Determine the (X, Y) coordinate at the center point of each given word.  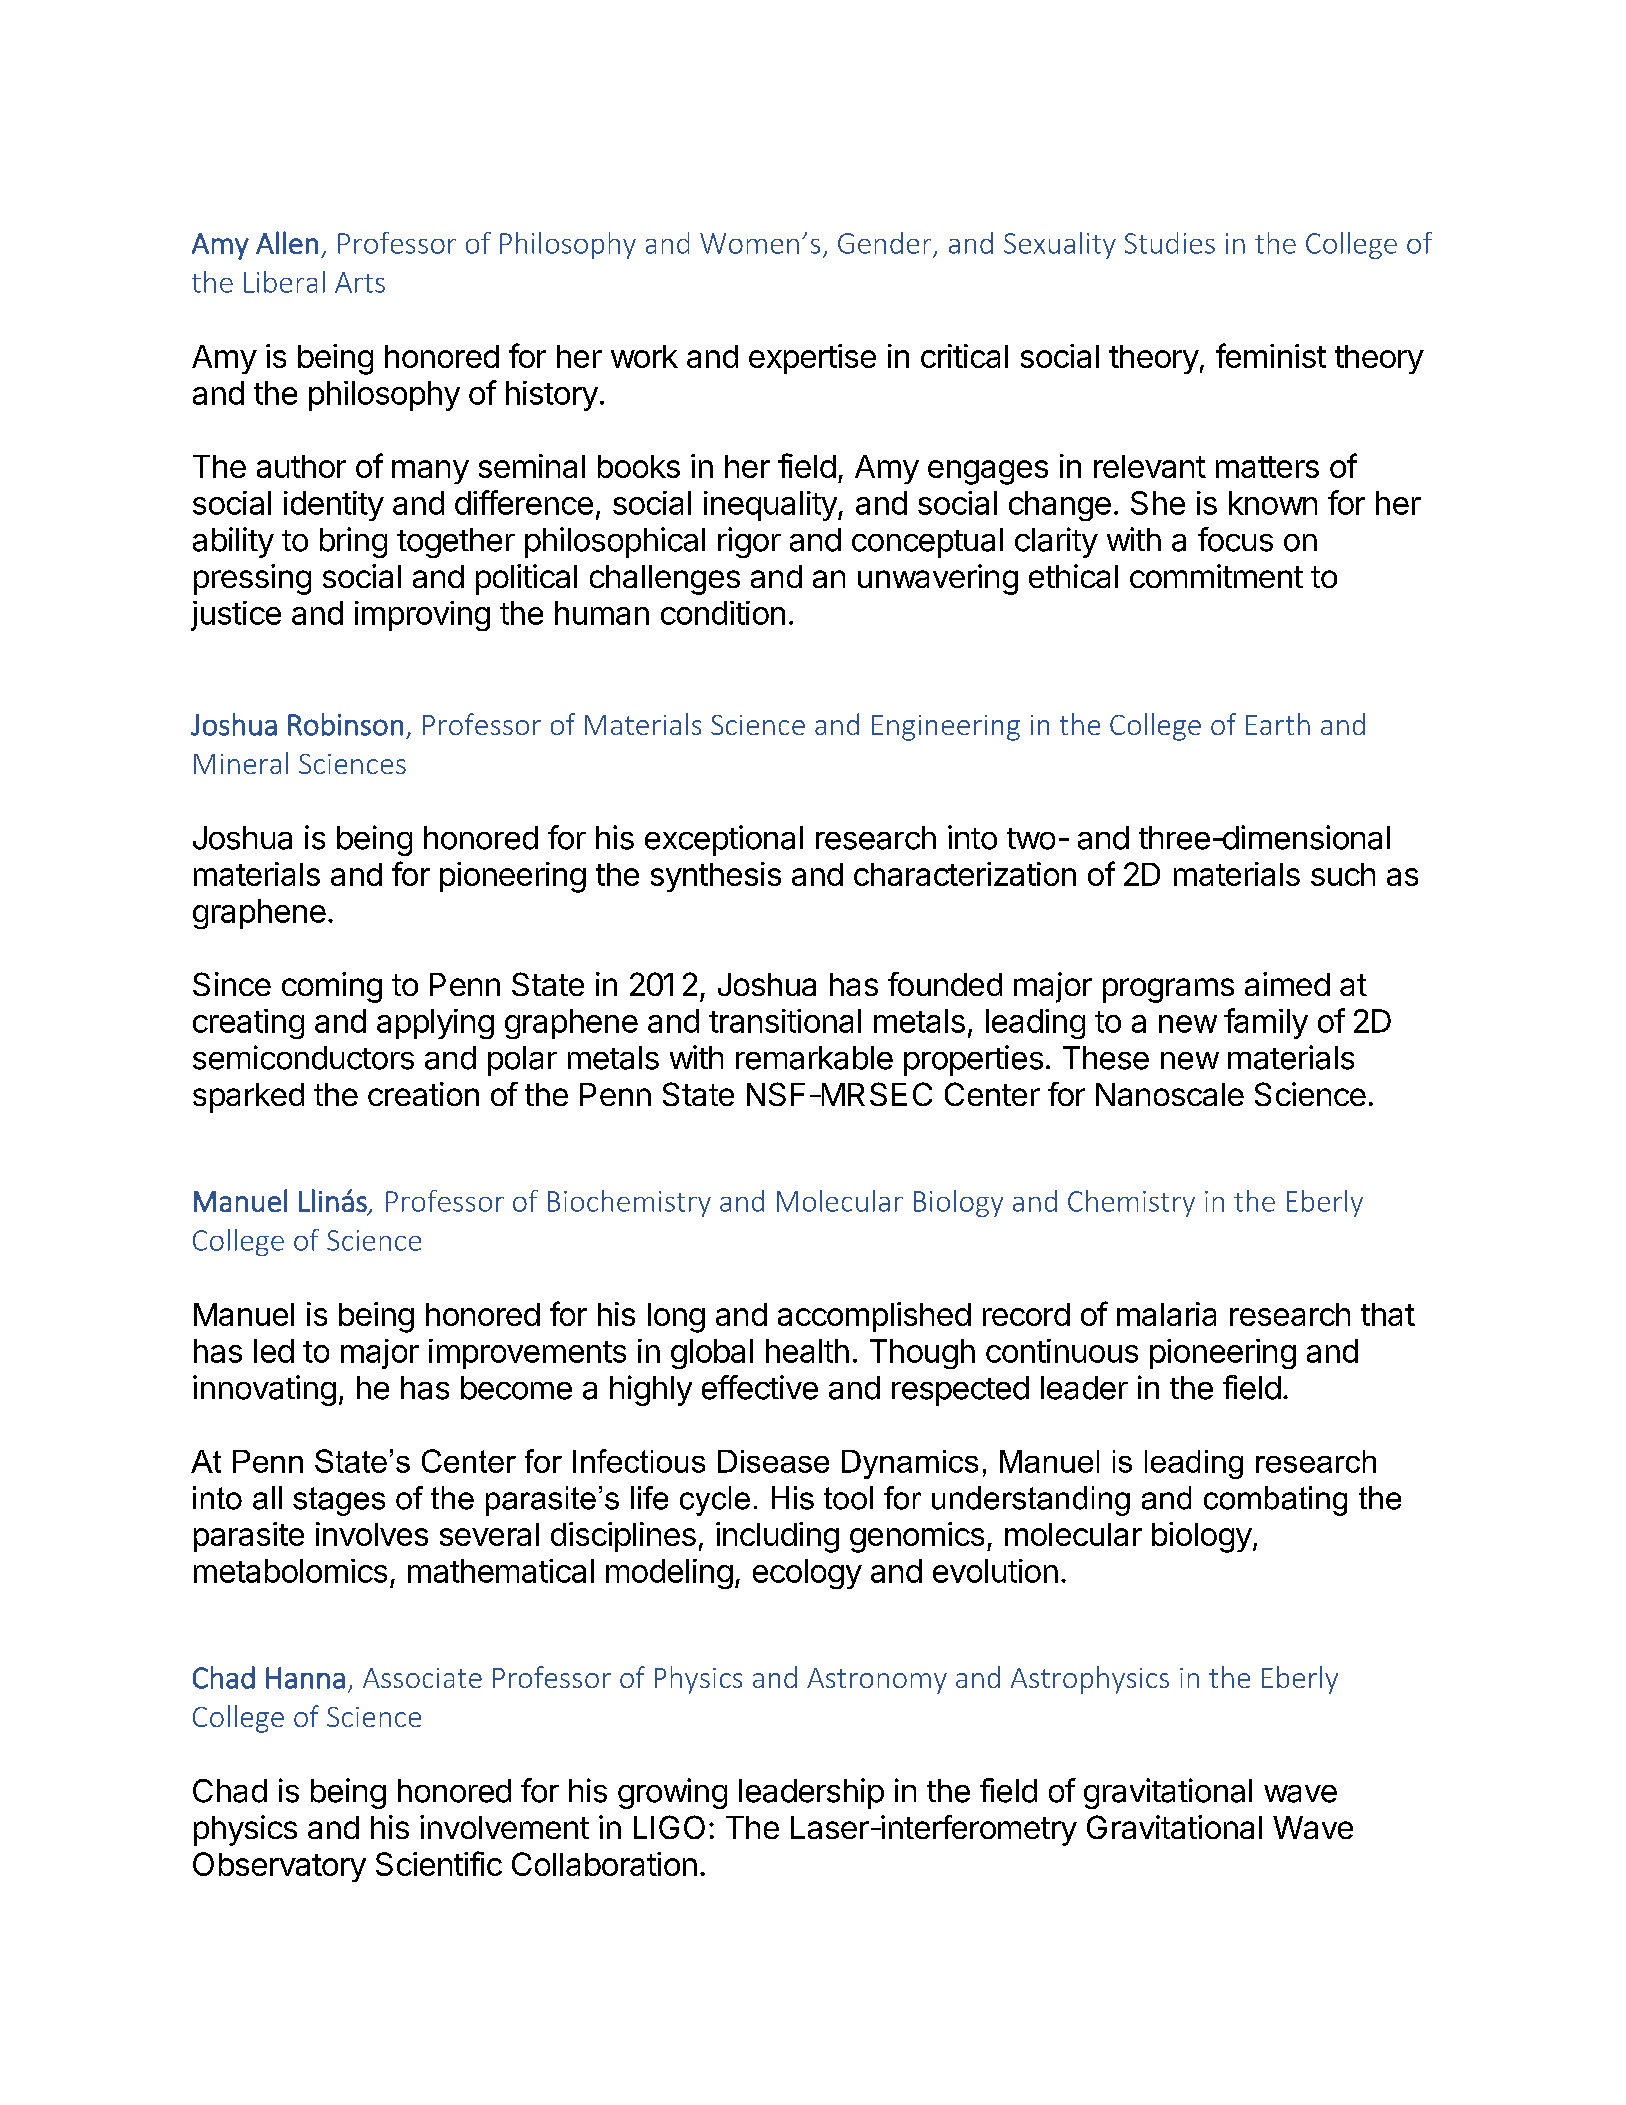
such (1343, 874)
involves (372, 1534)
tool (848, 1498)
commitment (1216, 576)
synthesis (716, 877)
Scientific (439, 1863)
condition (723, 613)
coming (332, 987)
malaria (1166, 1314)
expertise (812, 359)
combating (1275, 1501)
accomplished (874, 1317)
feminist (1271, 355)
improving (422, 616)
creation (423, 1094)
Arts (360, 282)
